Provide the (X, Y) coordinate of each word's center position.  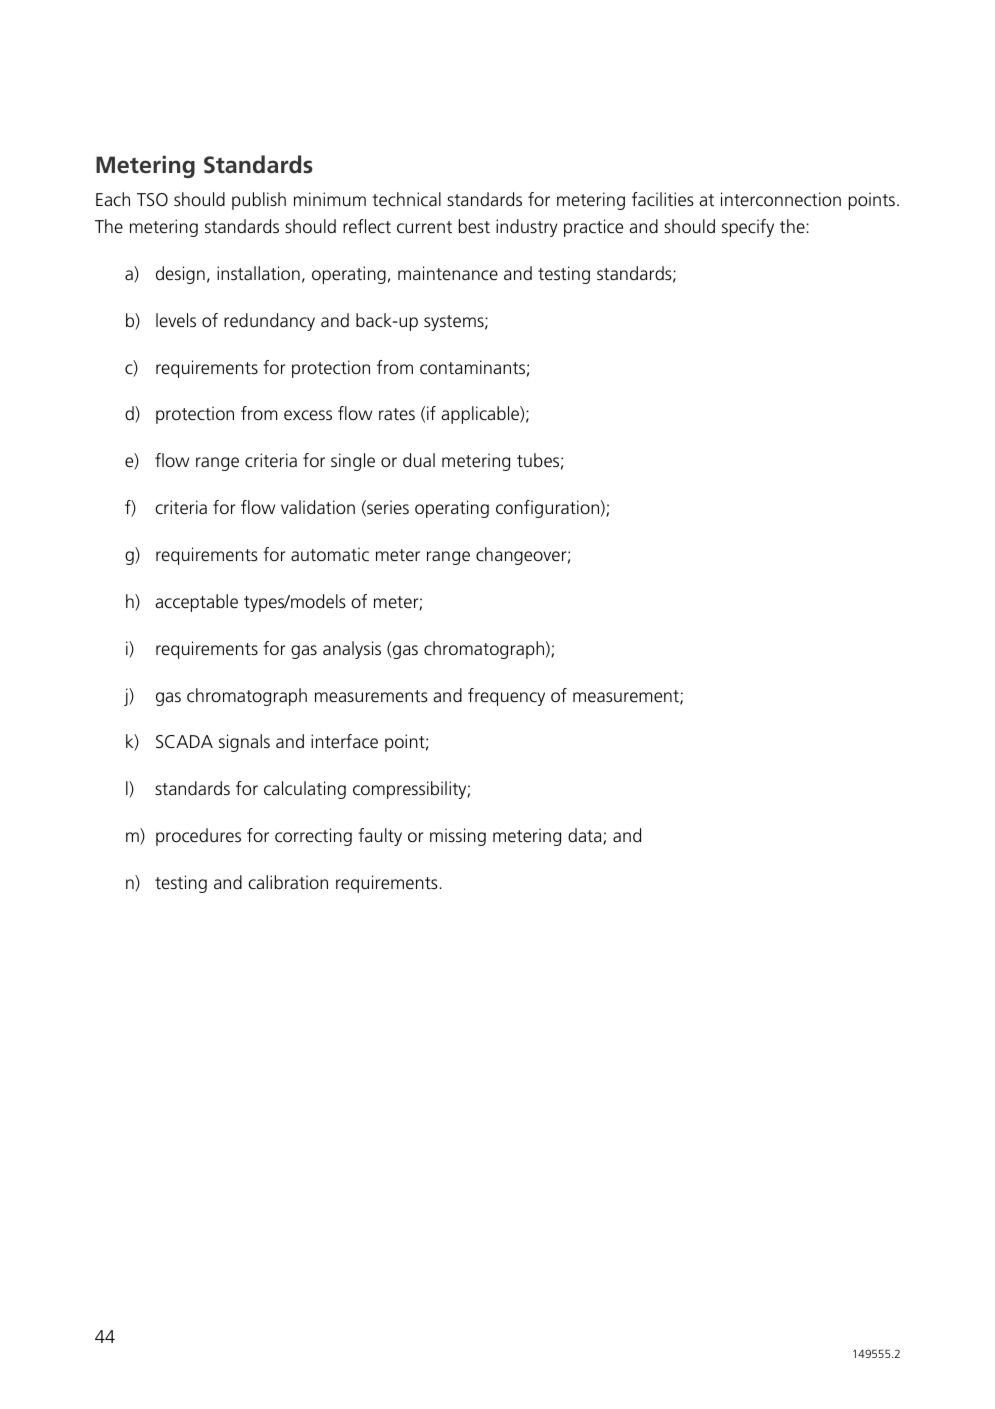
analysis (352, 650)
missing (458, 837)
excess (308, 415)
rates (397, 414)
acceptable (196, 603)
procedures (198, 837)
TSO (152, 199)
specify (748, 228)
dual (419, 460)
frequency (506, 697)
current (424, 227)
